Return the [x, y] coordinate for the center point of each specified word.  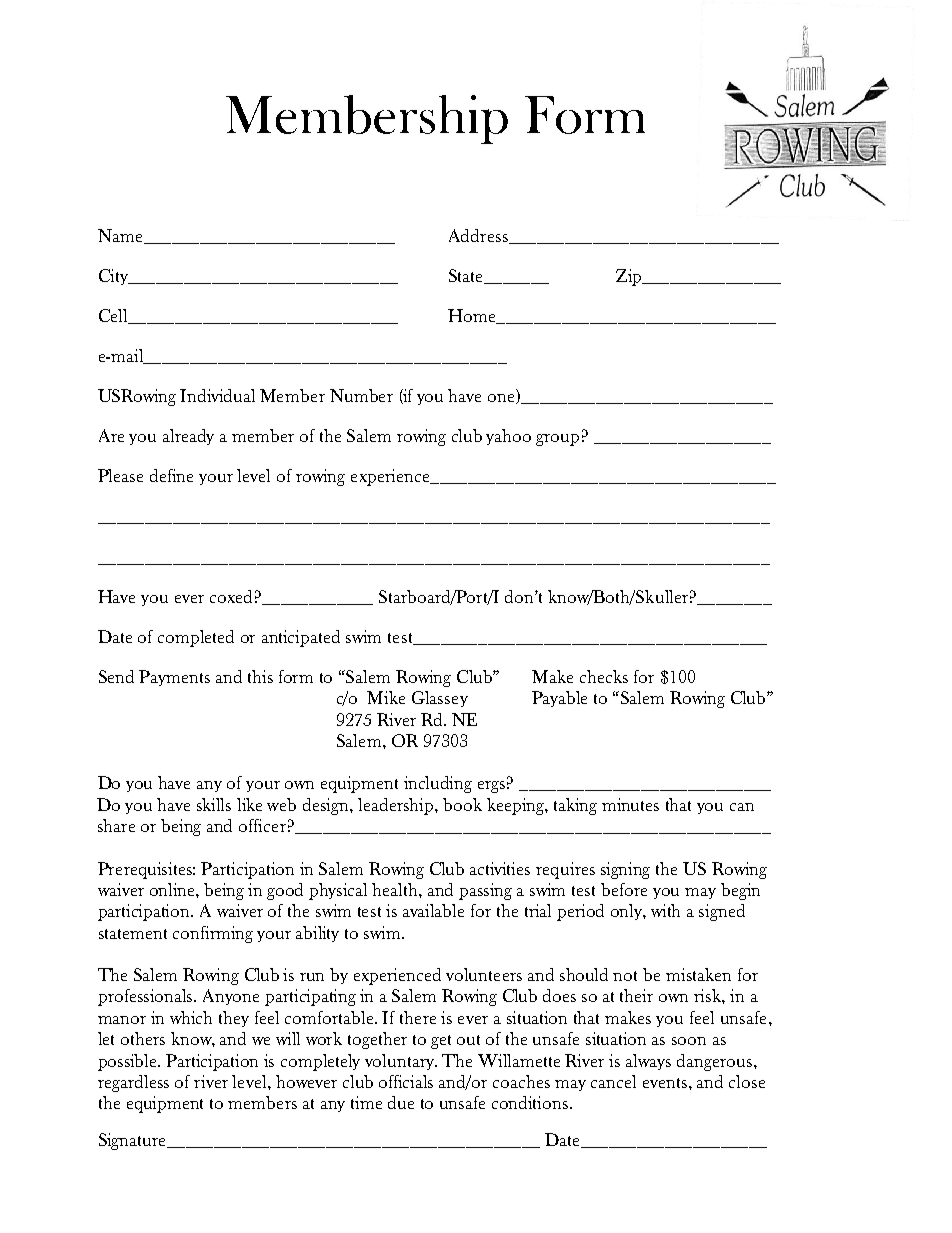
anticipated [301, 638]
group [557, 440]
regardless [133, 1083]
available [433, 910]
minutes [630, 804]
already [188, 437]
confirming [213, 934]
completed [196, 638]
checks [604, 676]
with [665, 910]
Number [361, 395]
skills [214, 804]
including [438, 784]
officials [406, 1081]
